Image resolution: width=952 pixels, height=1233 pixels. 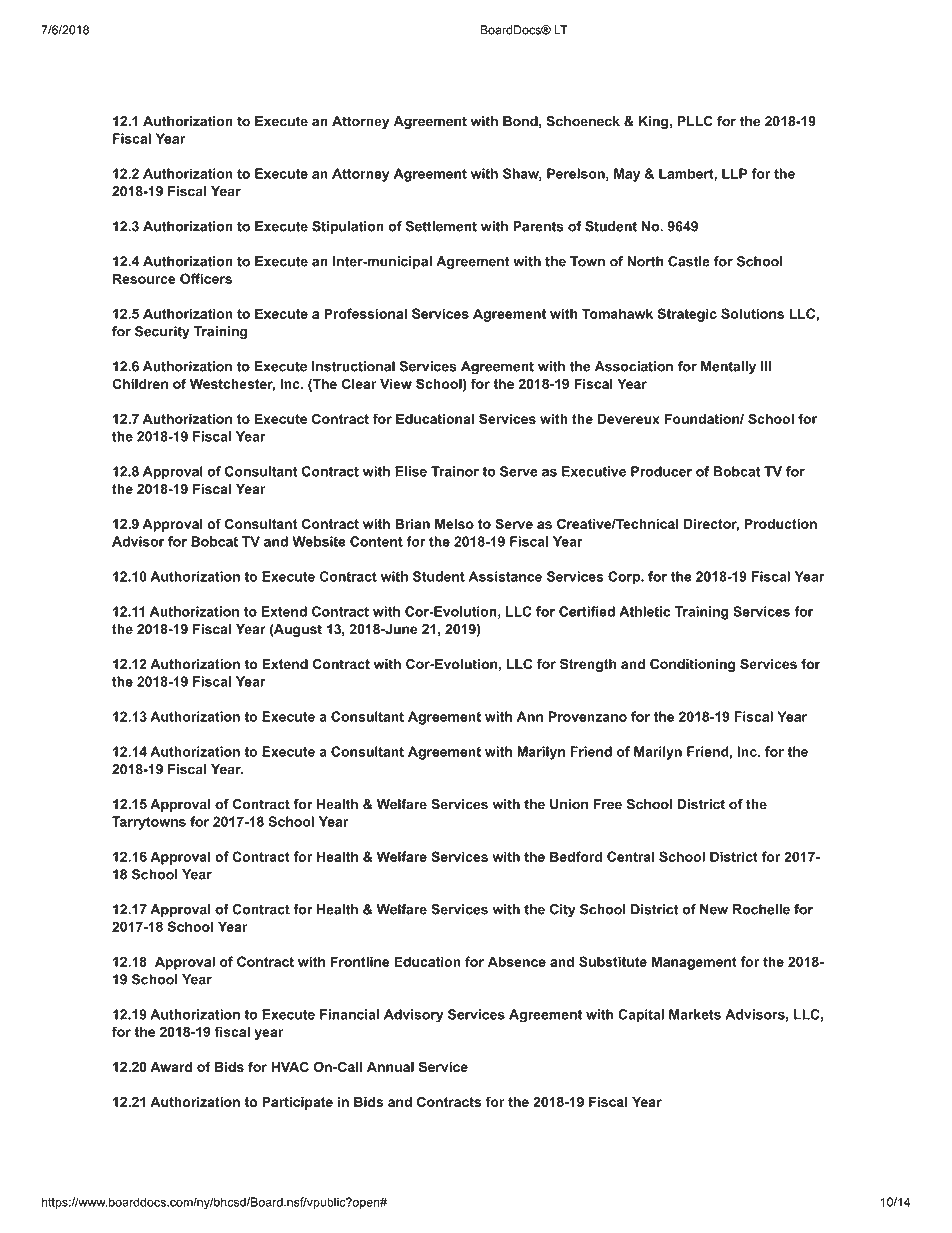 I want to click on Bond, so click(x=520, y=121).
